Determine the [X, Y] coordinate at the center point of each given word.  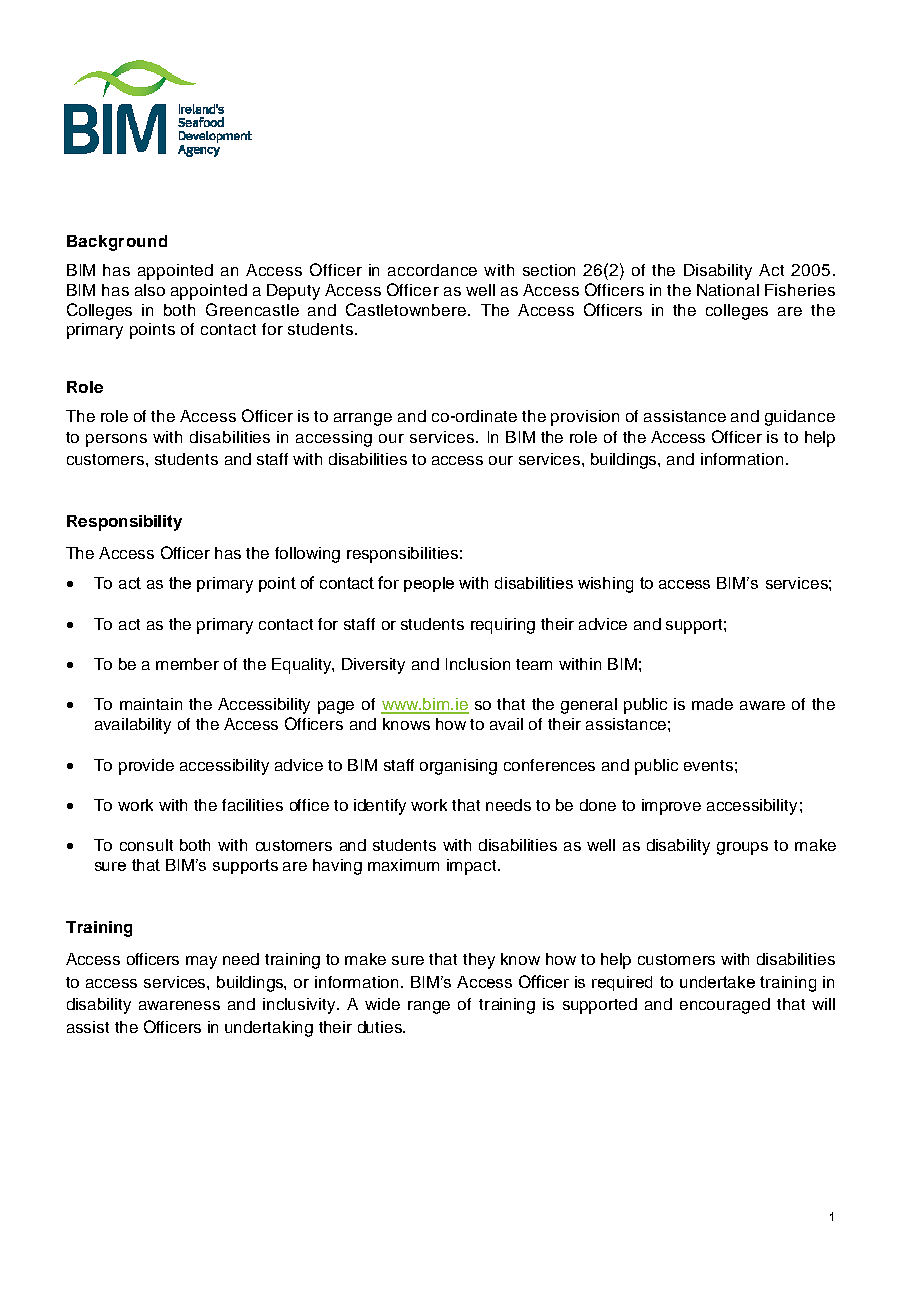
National [728, 290]
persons [116, 440]
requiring [503, 626]
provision [585, 418]
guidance [800, 418]
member [187, 664]
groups [742, 848]
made [712, 704]
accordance [432, 270]
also [150, 290]
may [201, 962]
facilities [252, 805]
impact [473, 867]
